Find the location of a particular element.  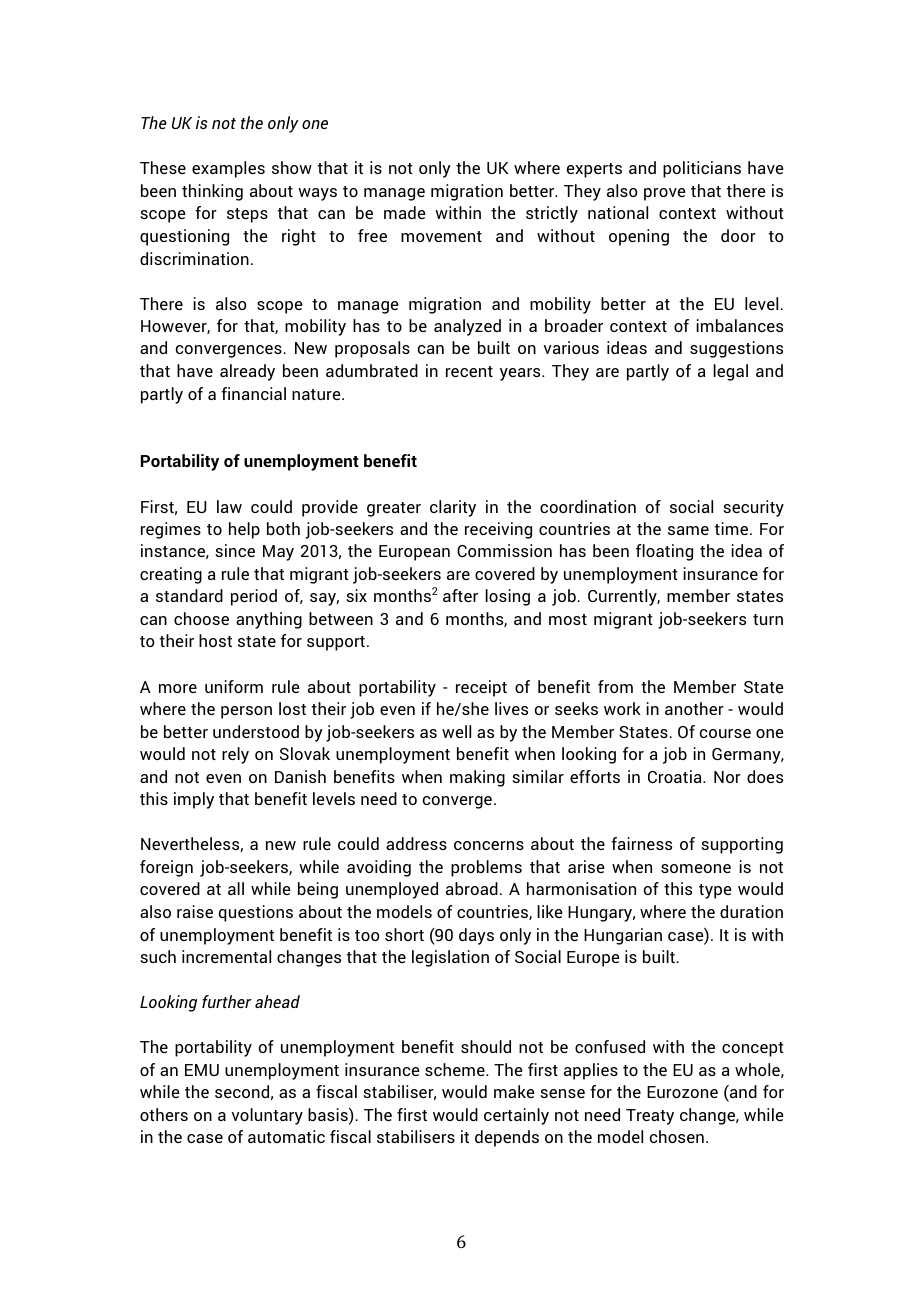

scheme is located at coordinates (456, 1069).
